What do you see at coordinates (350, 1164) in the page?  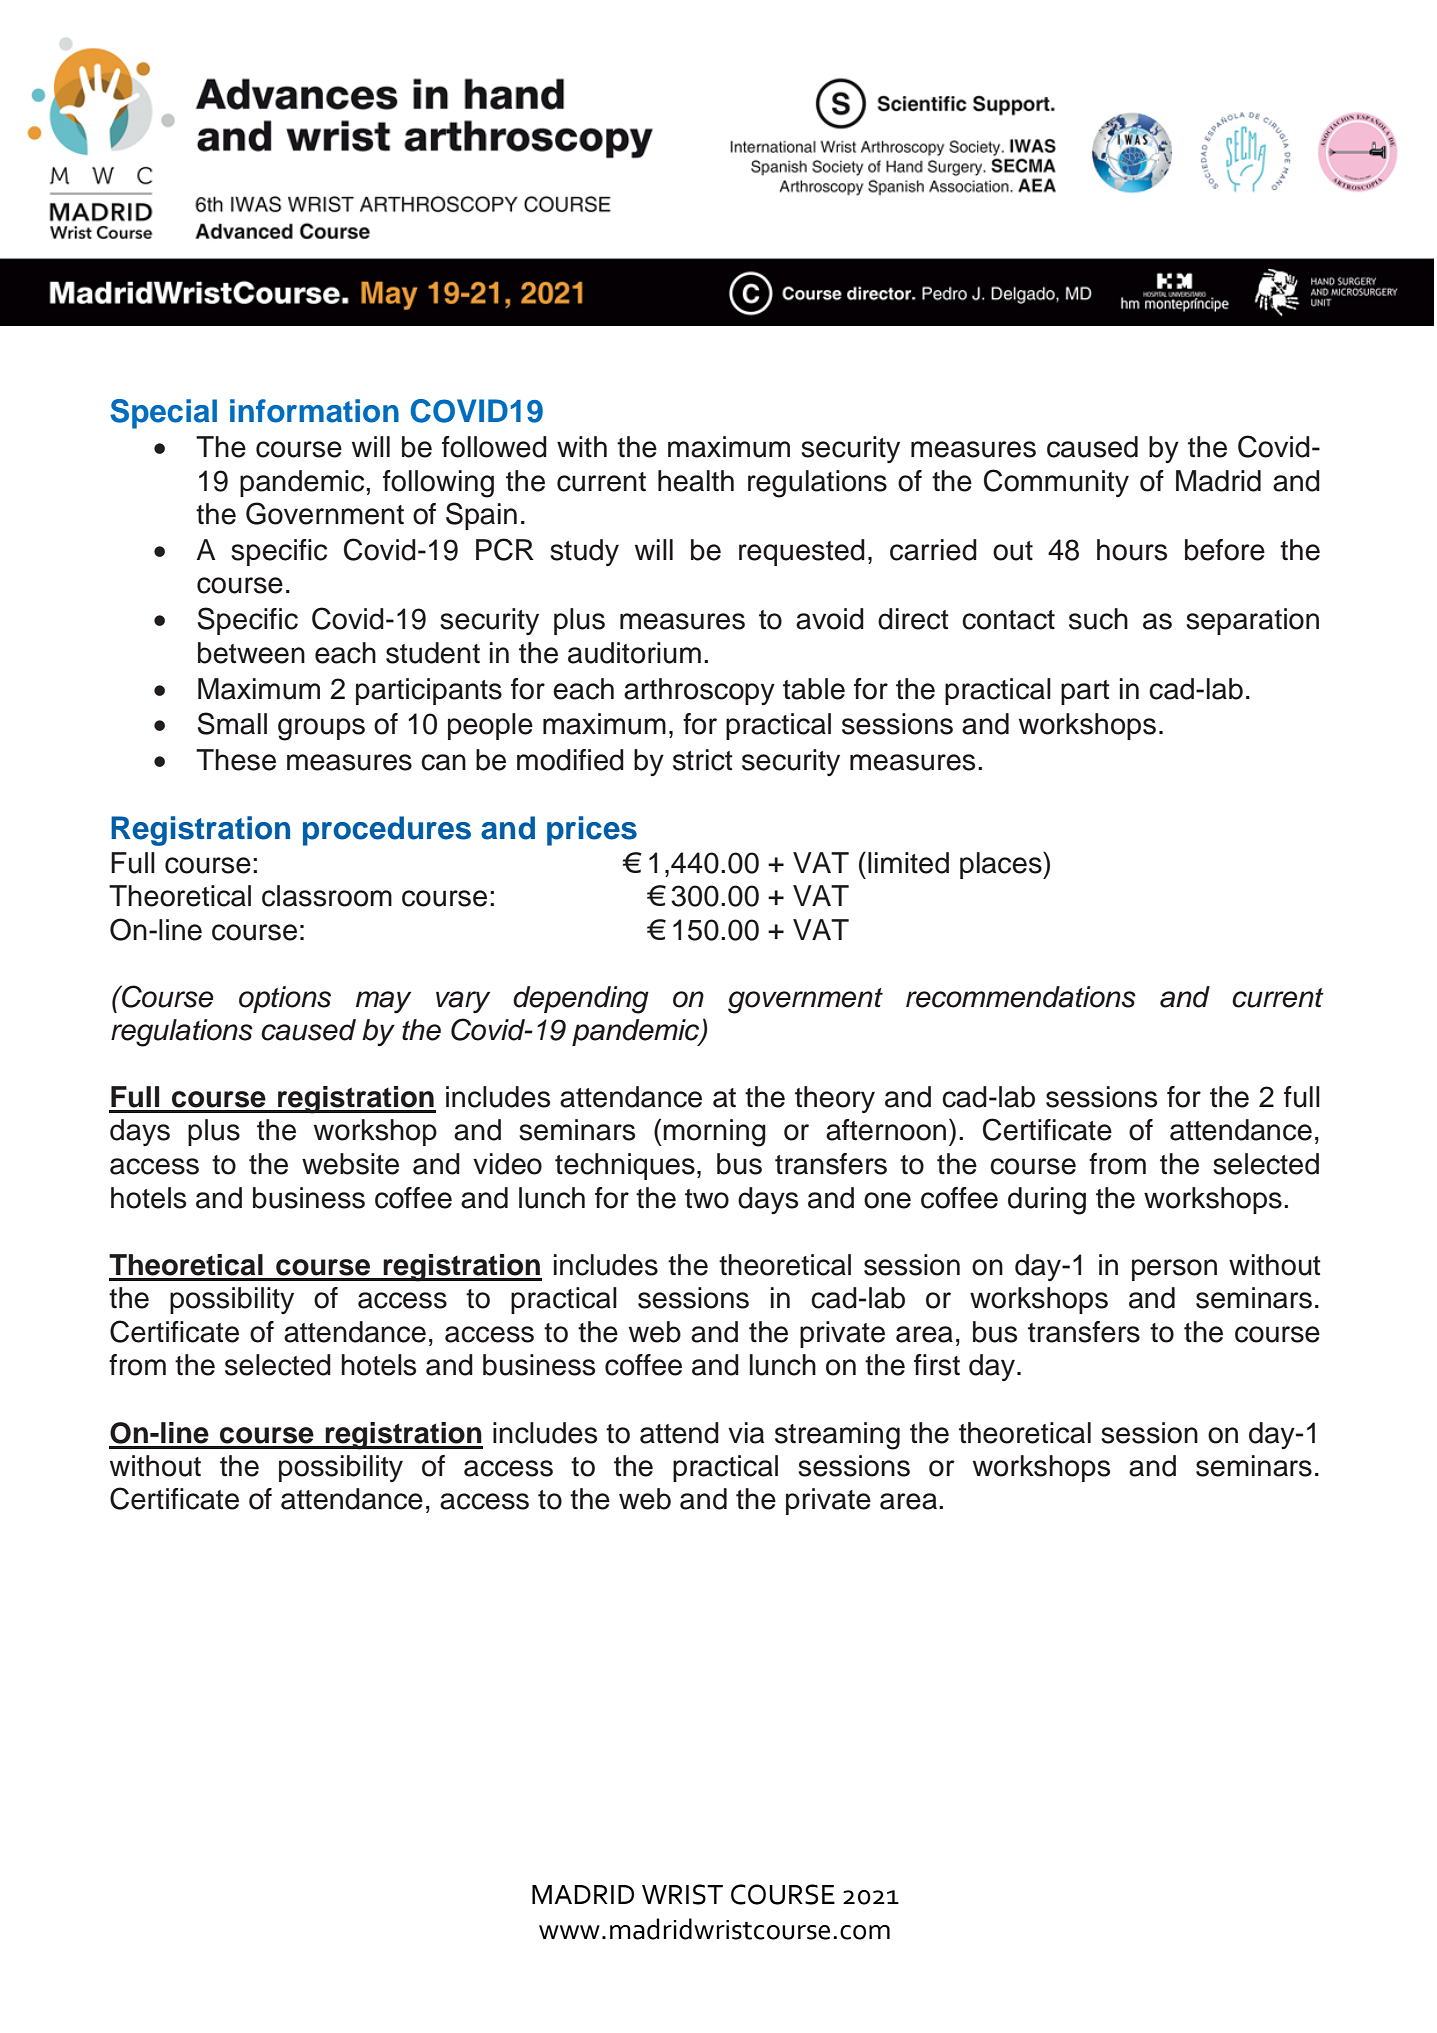 I see `website` at bounding box center [350, 1164].
